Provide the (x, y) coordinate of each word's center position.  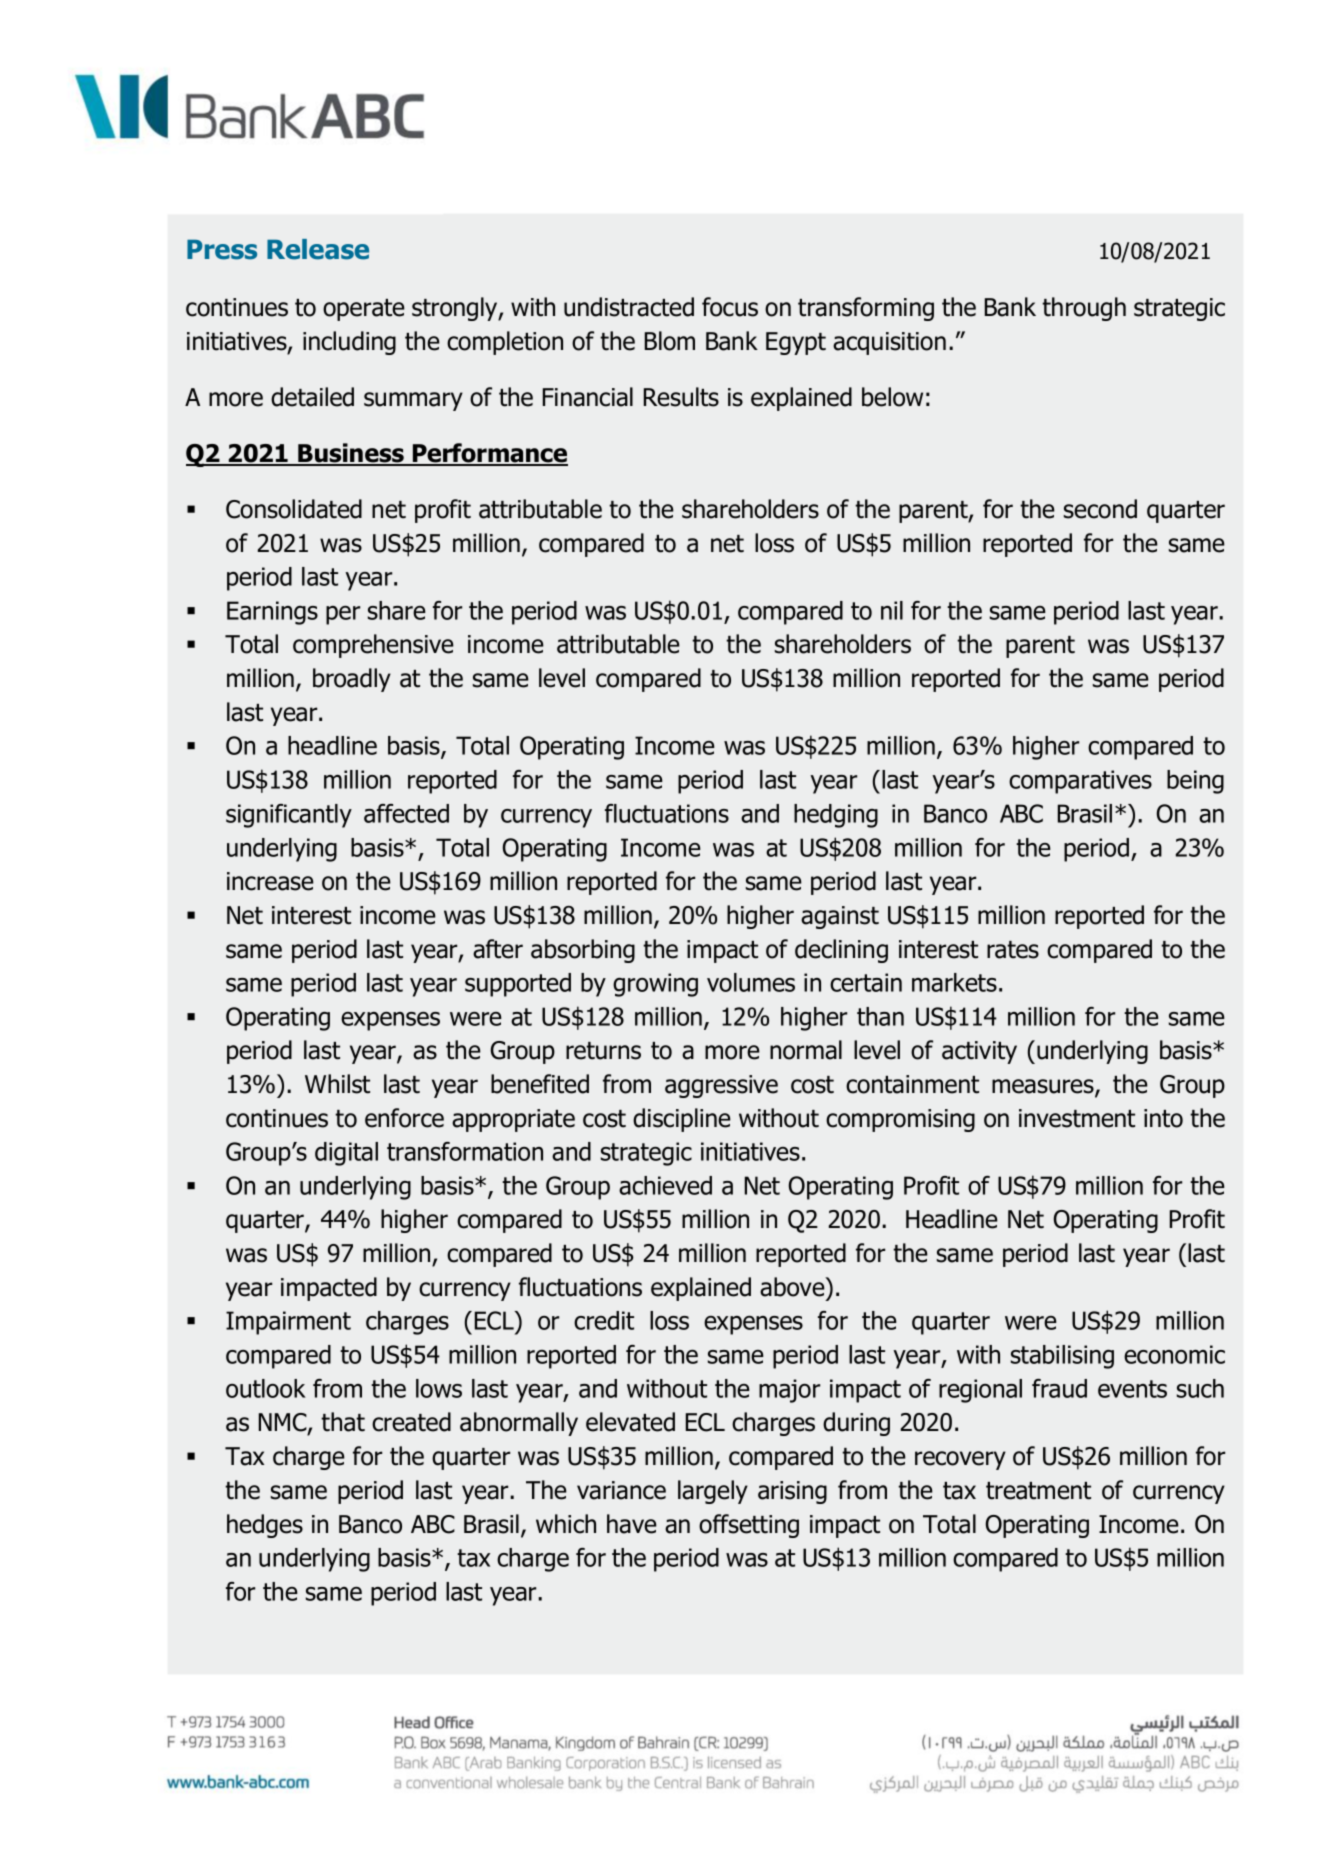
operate (364, 310)
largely (713, 1492)
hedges (265, 1526)
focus (730, 307)
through (1084, 309)
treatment (1038, 1491)
